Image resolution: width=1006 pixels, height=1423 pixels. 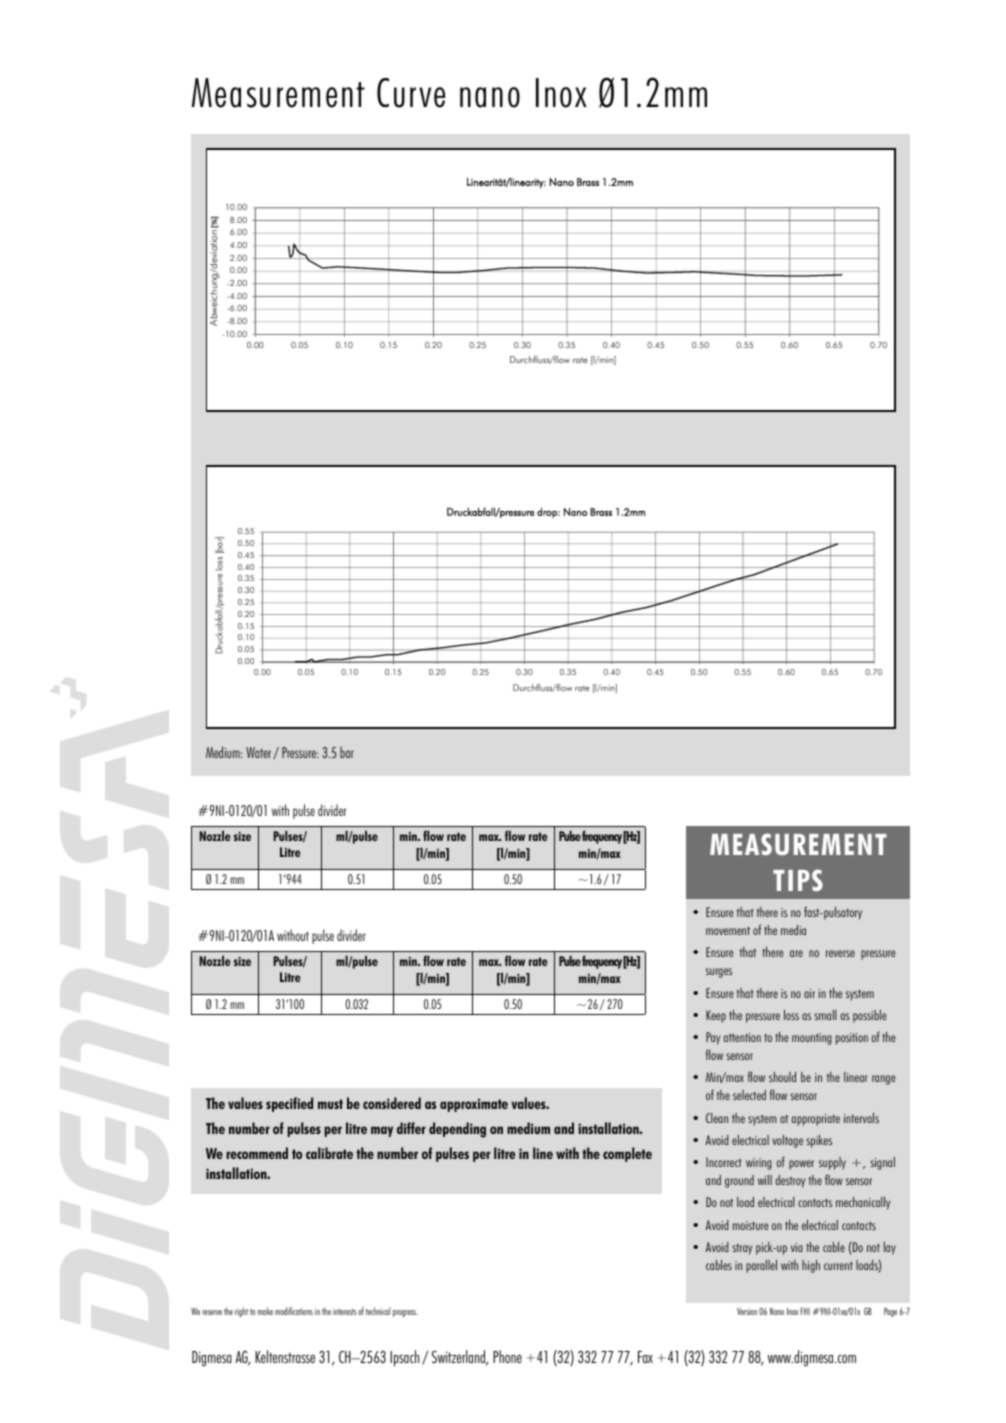 I want to click on Water, so click(x=260, y=753).
